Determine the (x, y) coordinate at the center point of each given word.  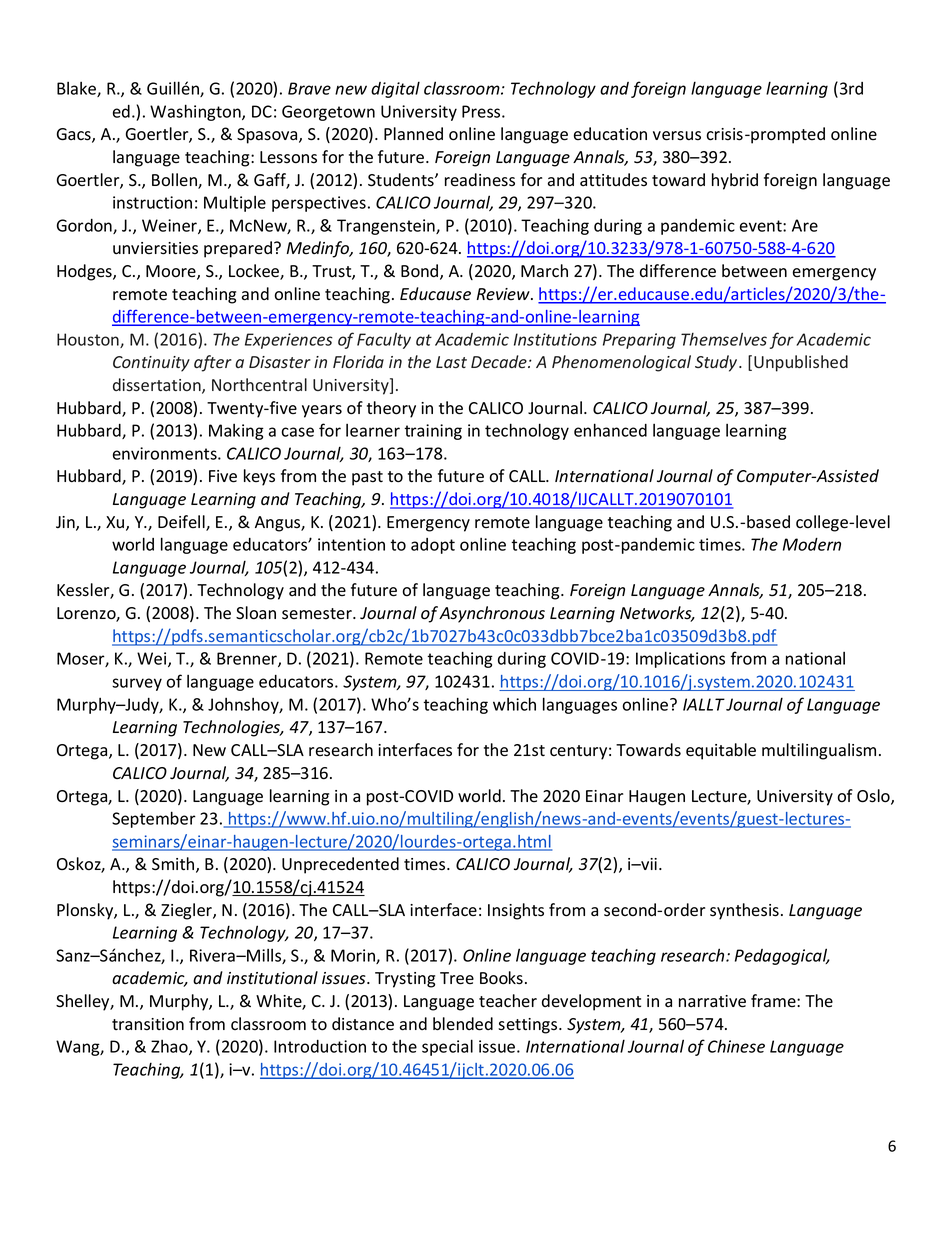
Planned (413, 134)
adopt (433, 546)
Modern (812, 544)
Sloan (256, 613)
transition (148, 1024)
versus (677, 136)
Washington (196, 112)
